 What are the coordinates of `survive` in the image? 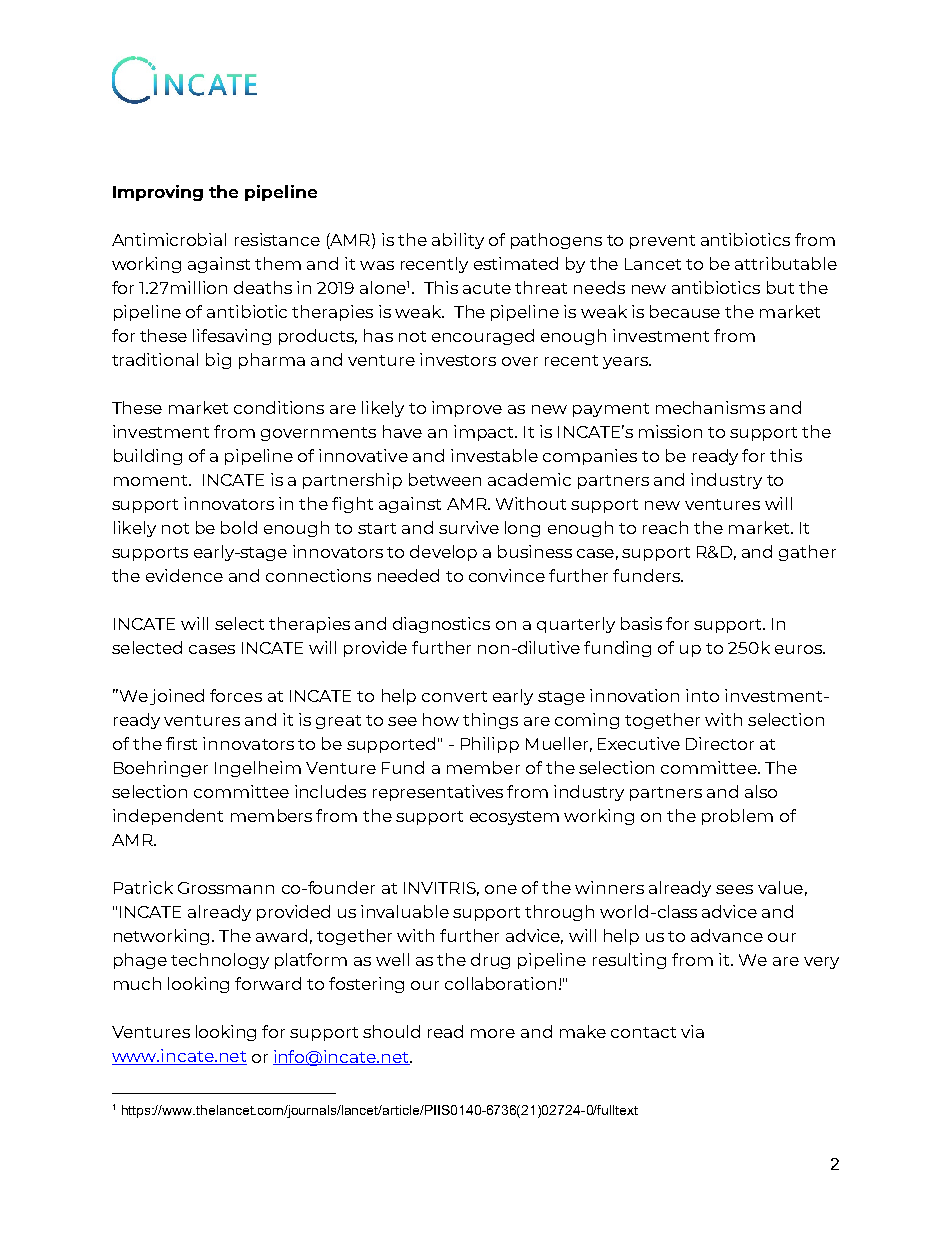 It's located at (469, 527).
